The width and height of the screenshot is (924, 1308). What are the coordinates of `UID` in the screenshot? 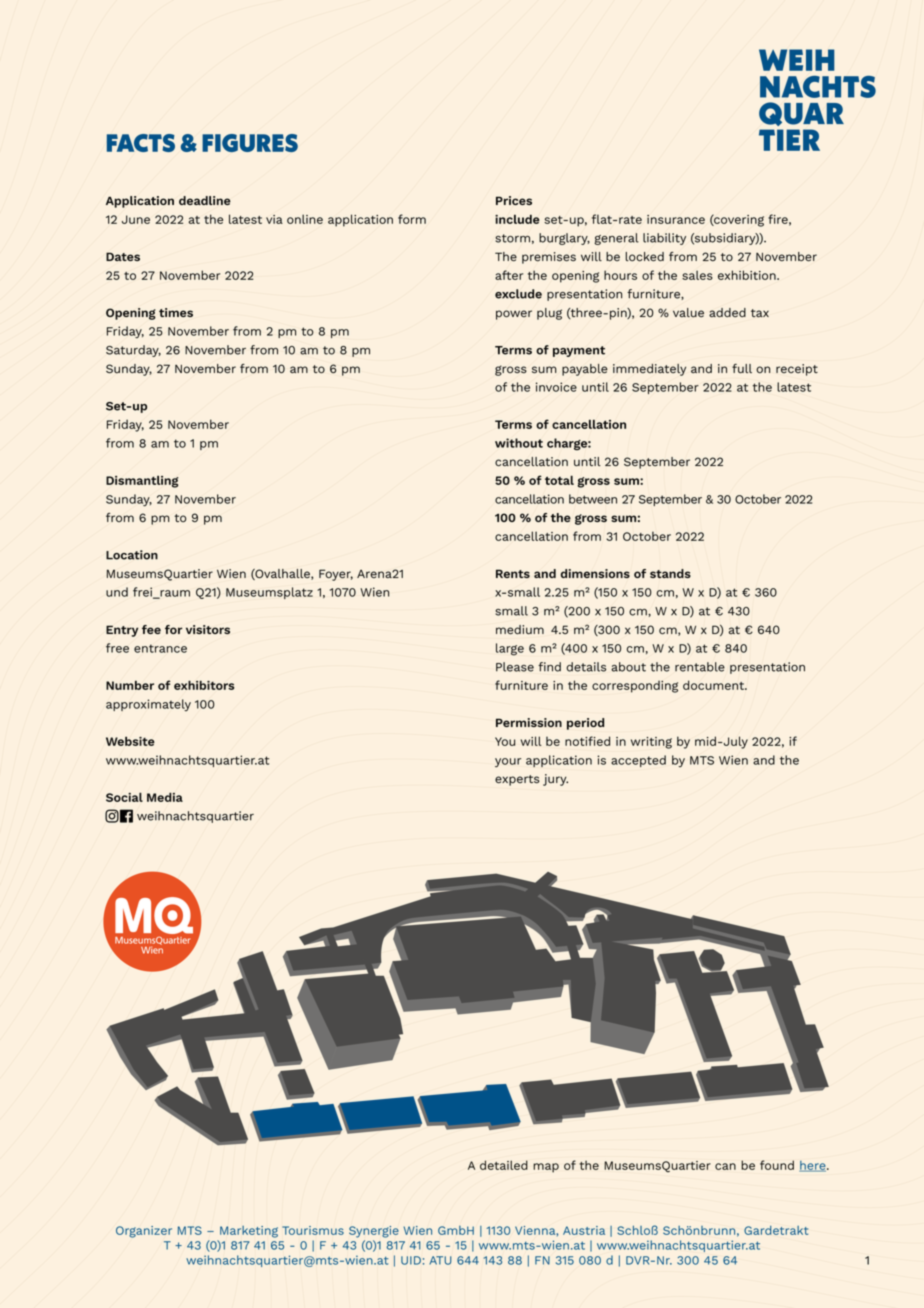 It's located at (411, 1260).
